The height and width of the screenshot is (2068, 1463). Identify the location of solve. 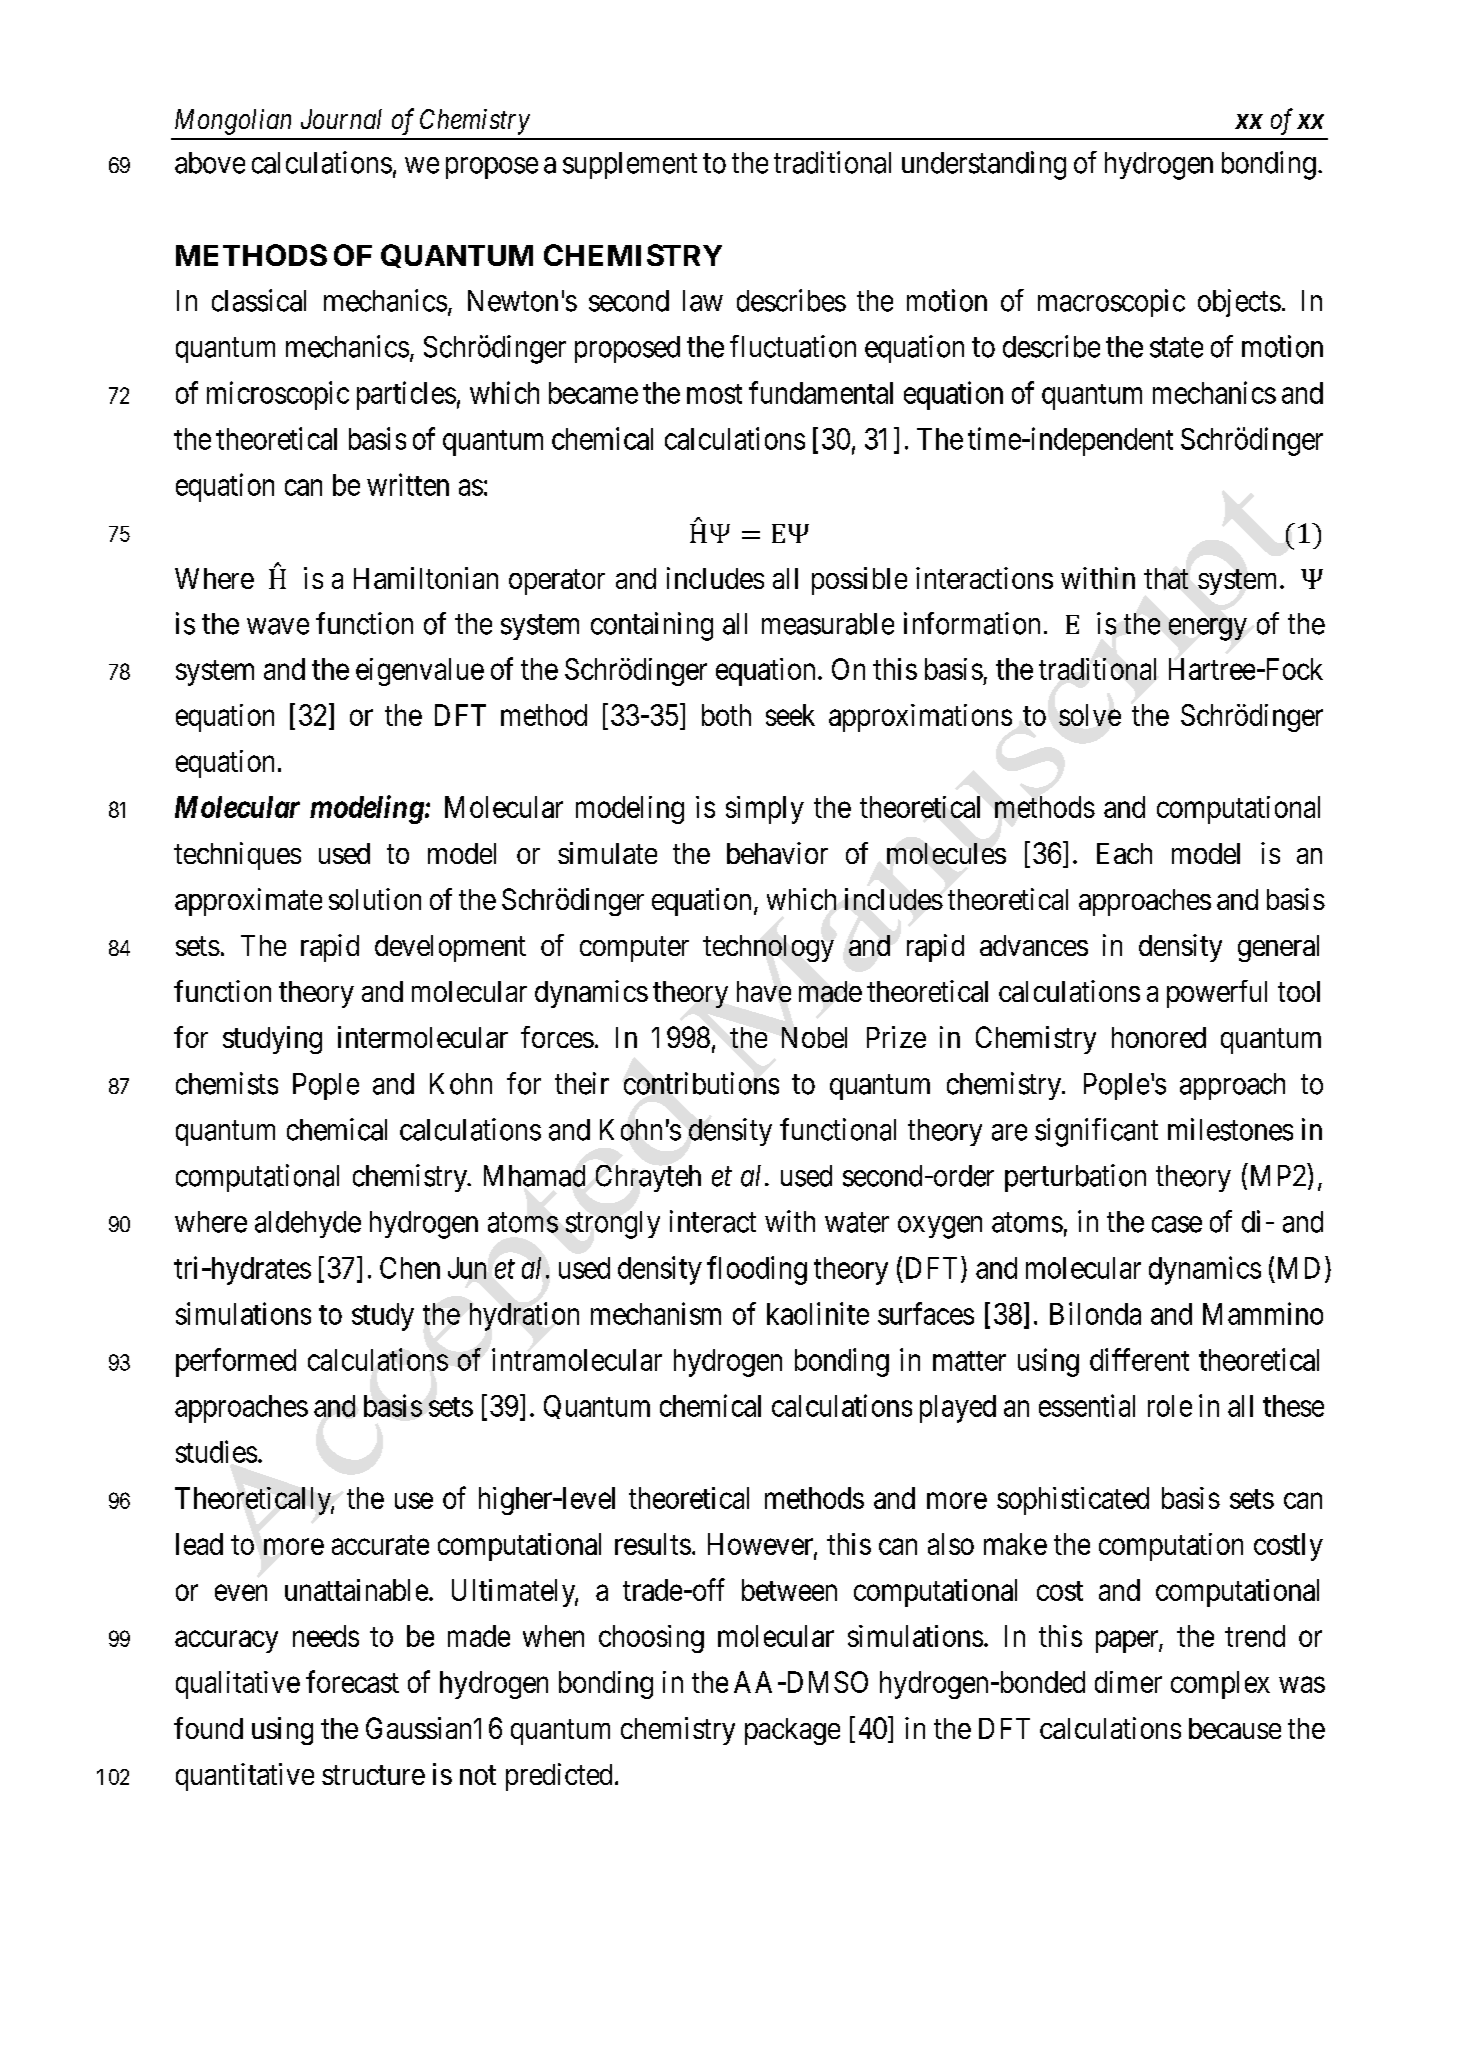
(1090, 715).
